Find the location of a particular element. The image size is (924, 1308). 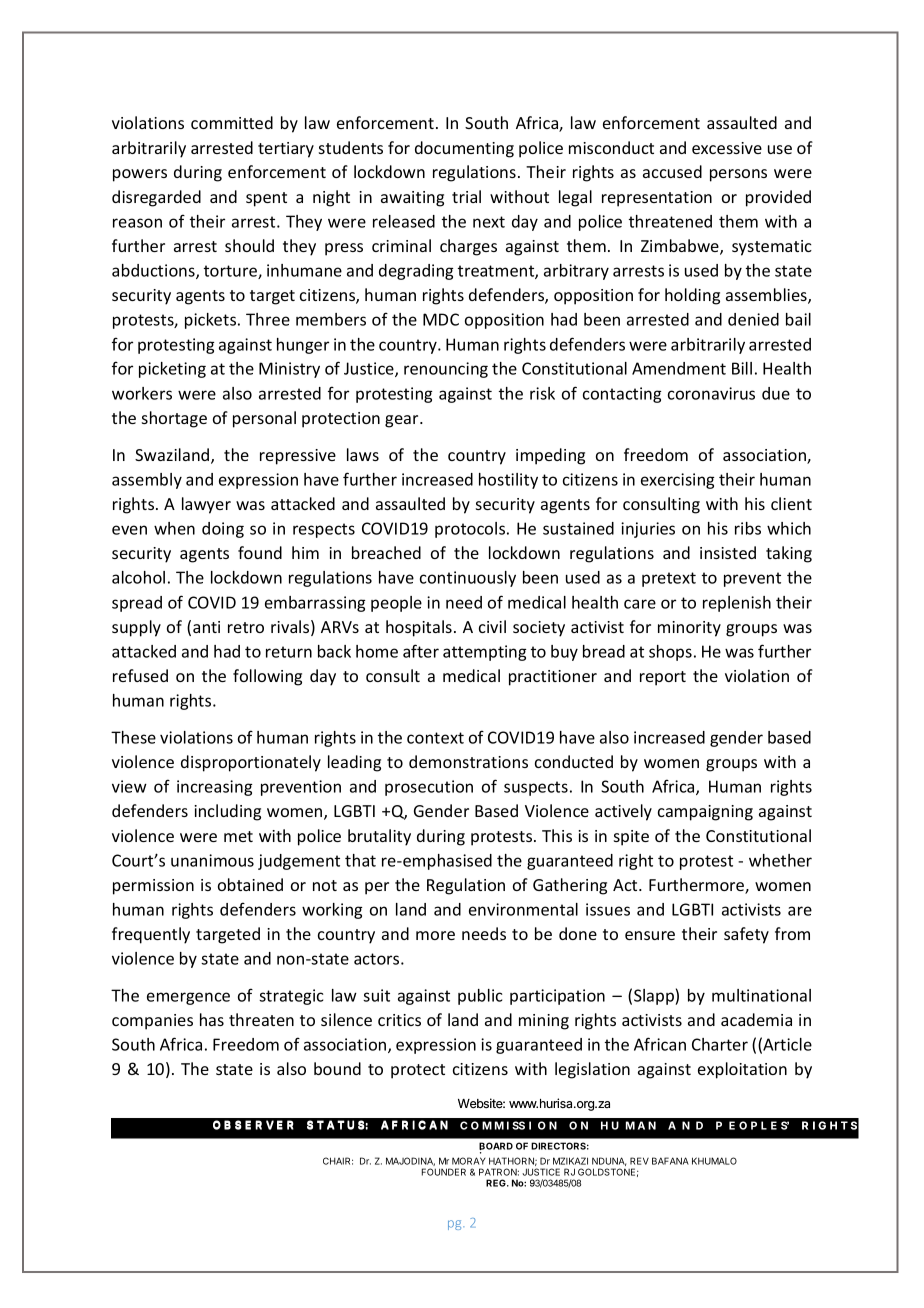

committed is located at coordinates (232, 122).
